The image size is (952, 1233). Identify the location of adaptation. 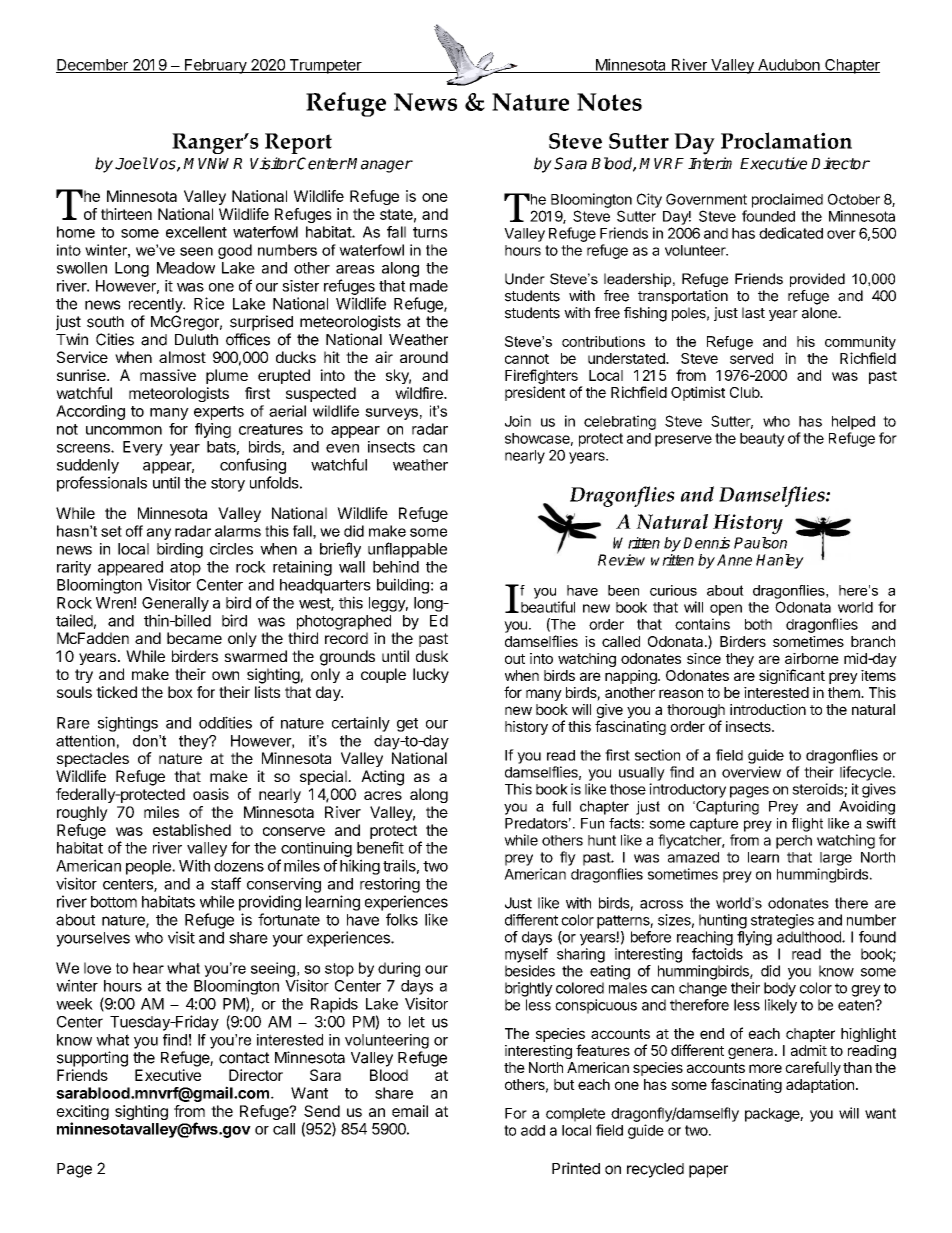
(820, 1086).
